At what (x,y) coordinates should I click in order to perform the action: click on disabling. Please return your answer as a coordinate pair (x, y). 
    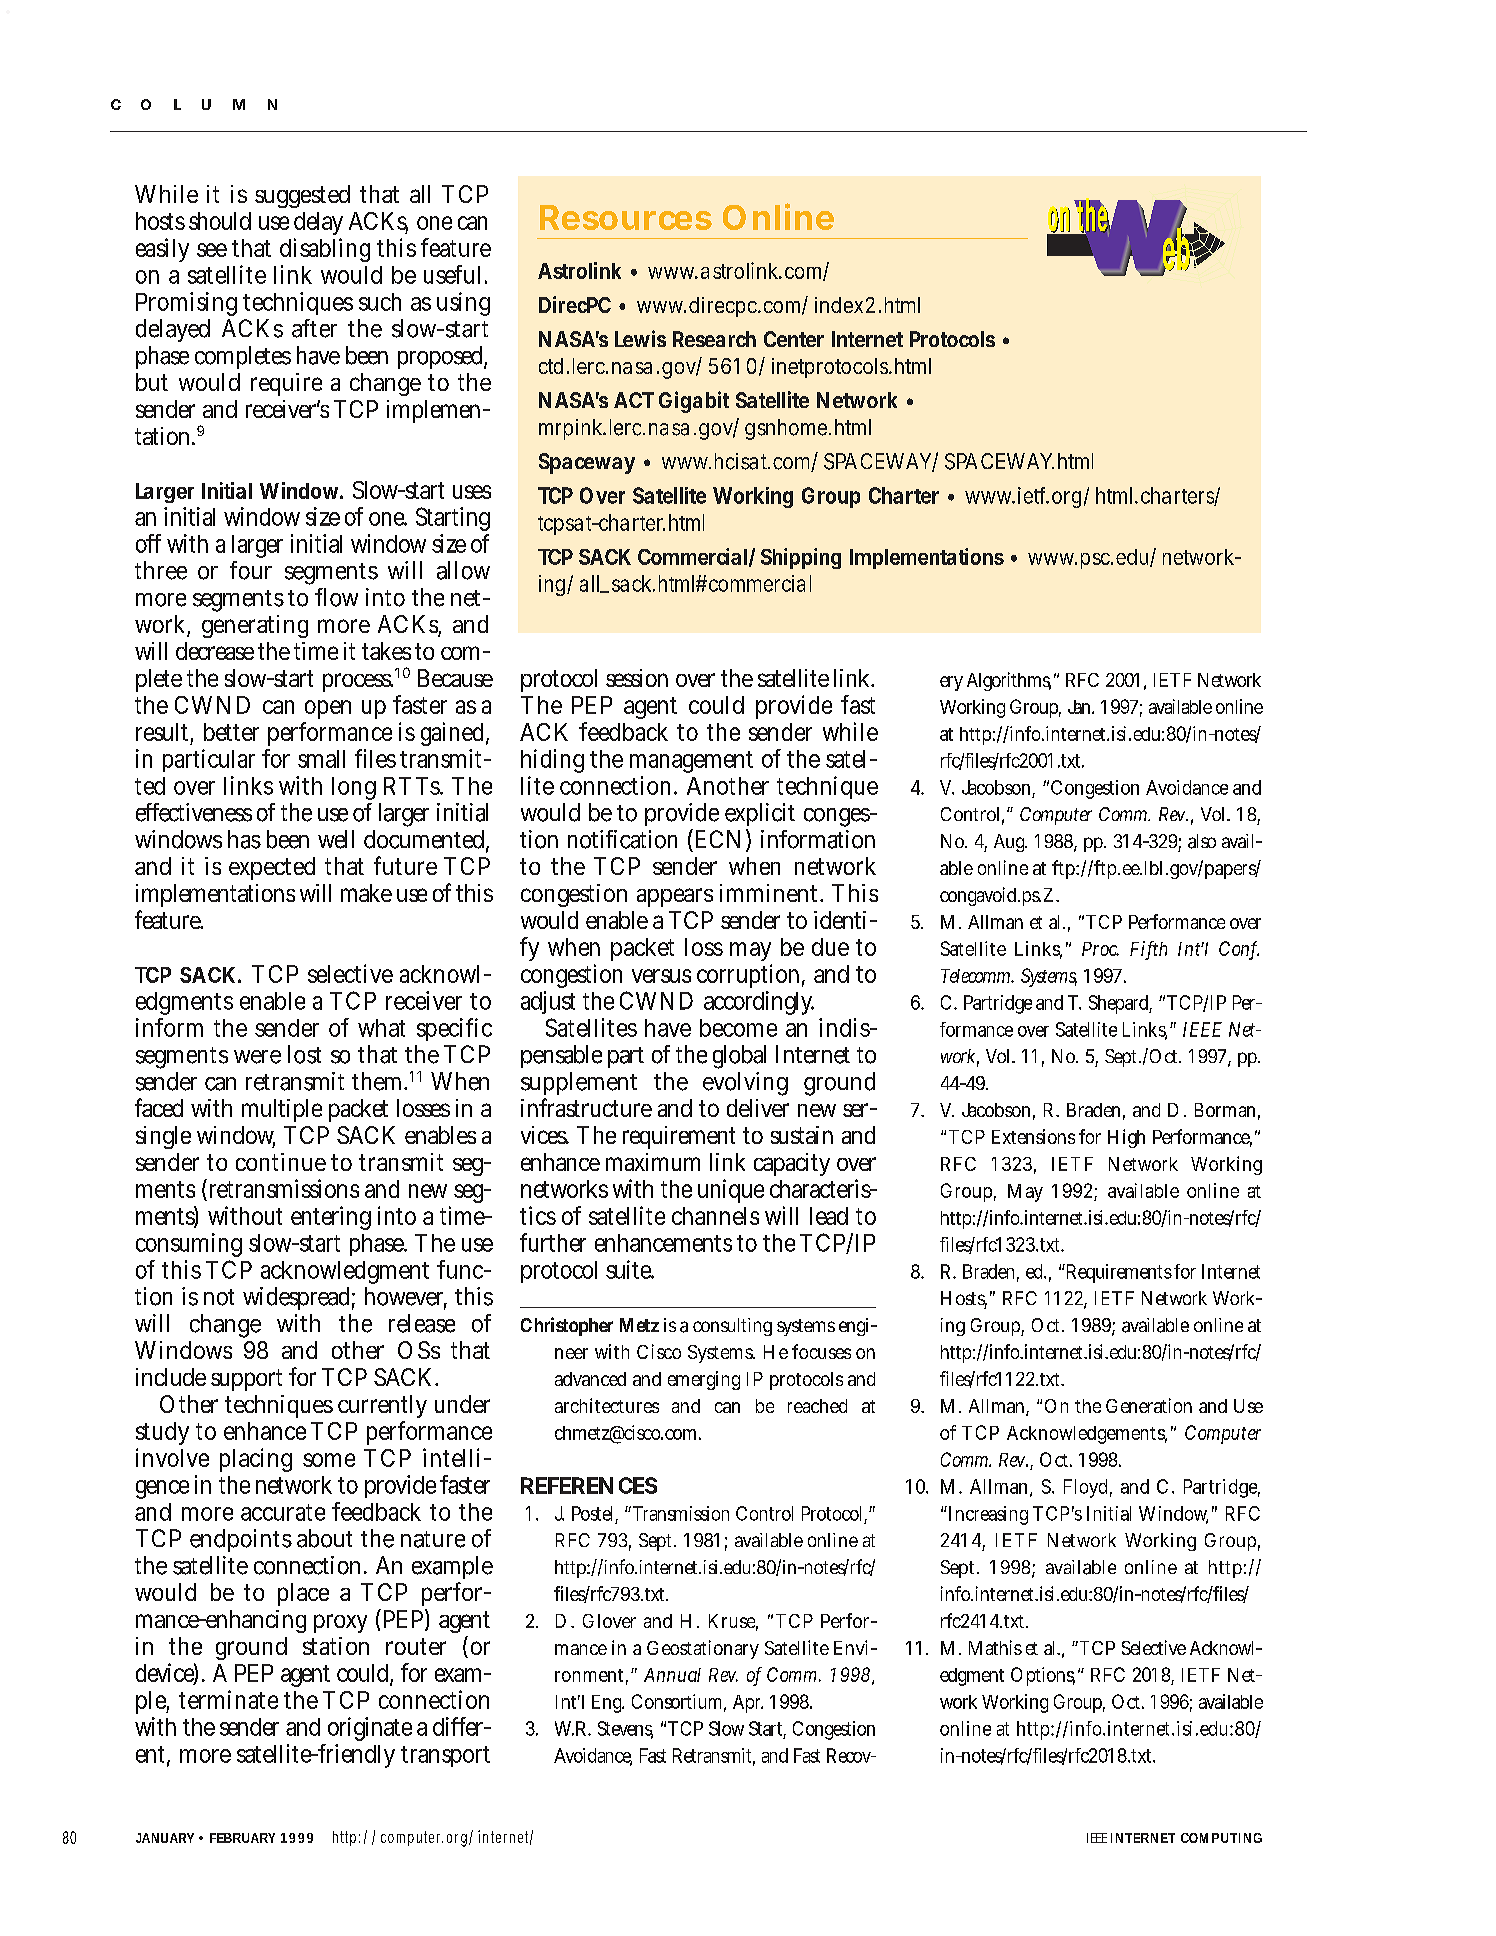
    Looking at the image, I should click on (325, 250).
